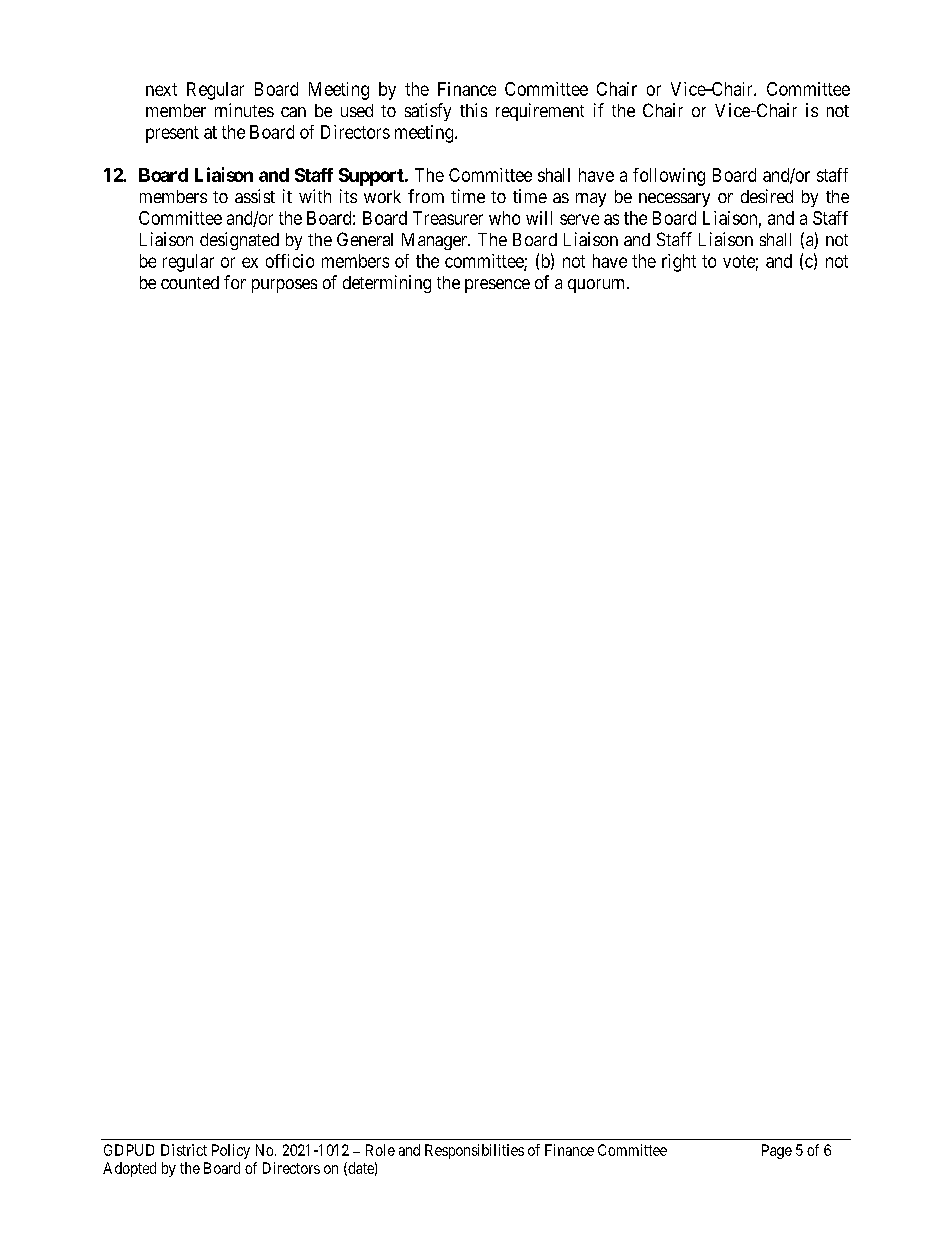  Describe the element at coordinates (190, 282) in the screenshot. I see `counted` at that location.
